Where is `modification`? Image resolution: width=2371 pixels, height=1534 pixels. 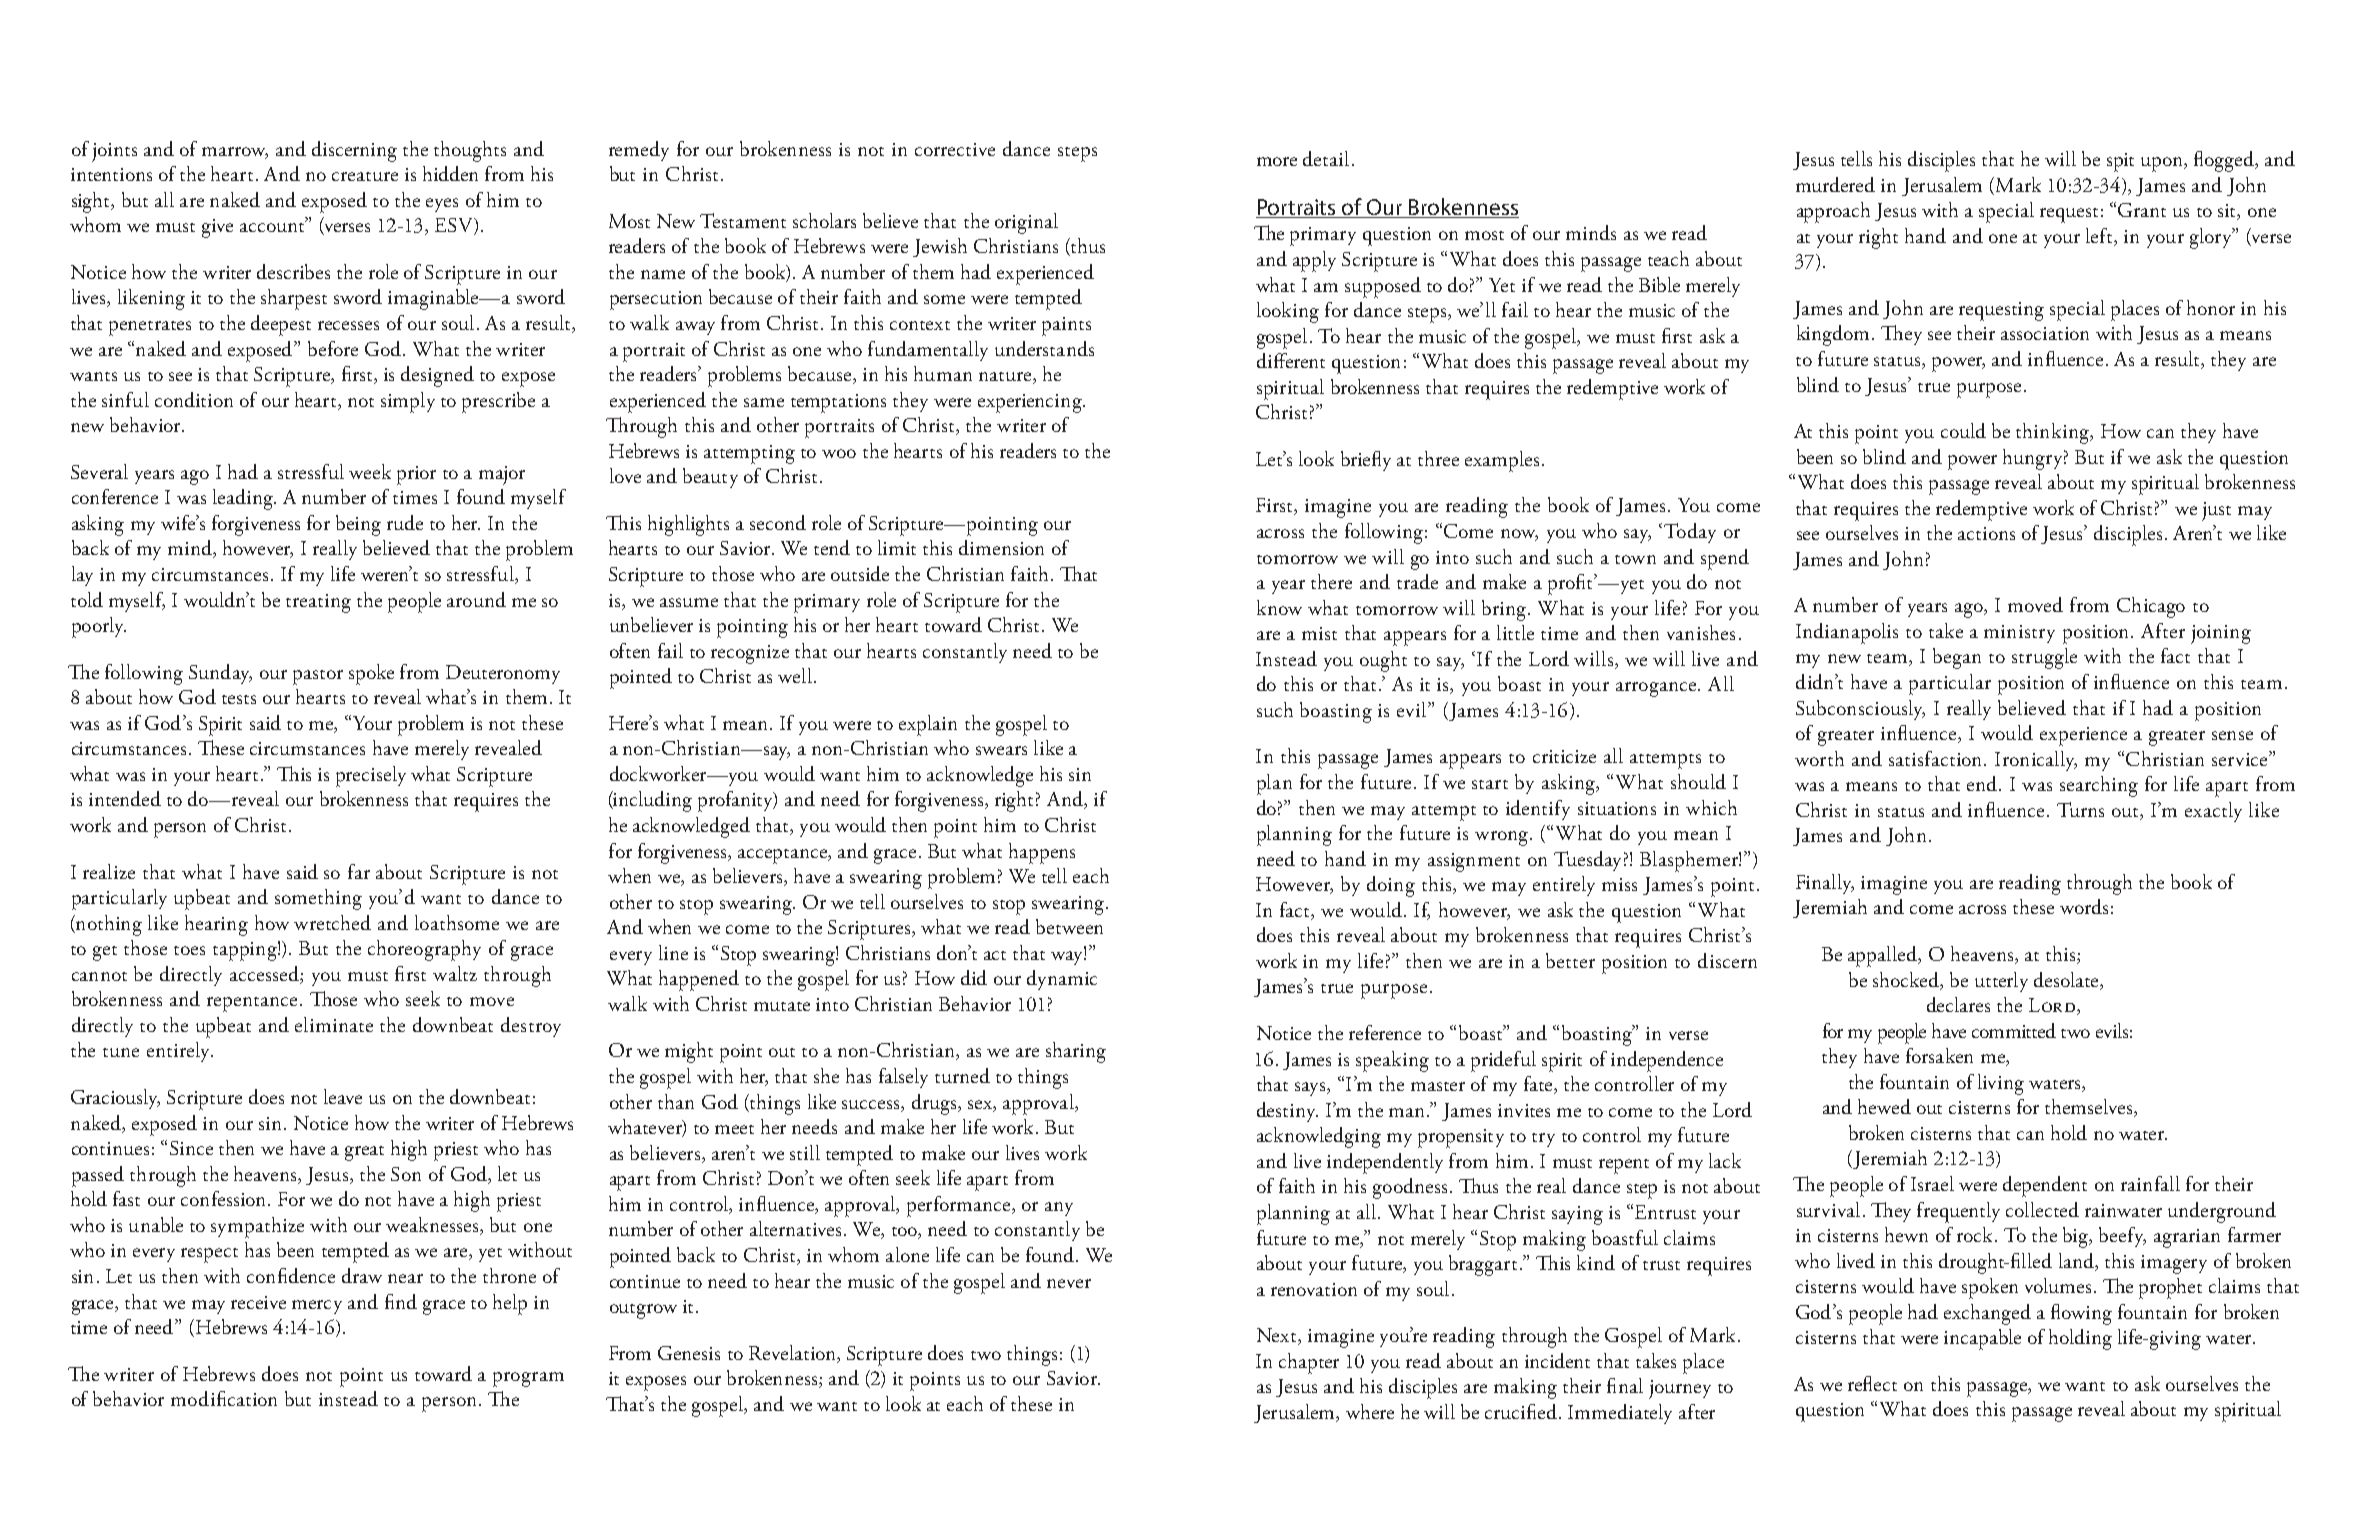 modification is located at coordinates (224, 1398).
